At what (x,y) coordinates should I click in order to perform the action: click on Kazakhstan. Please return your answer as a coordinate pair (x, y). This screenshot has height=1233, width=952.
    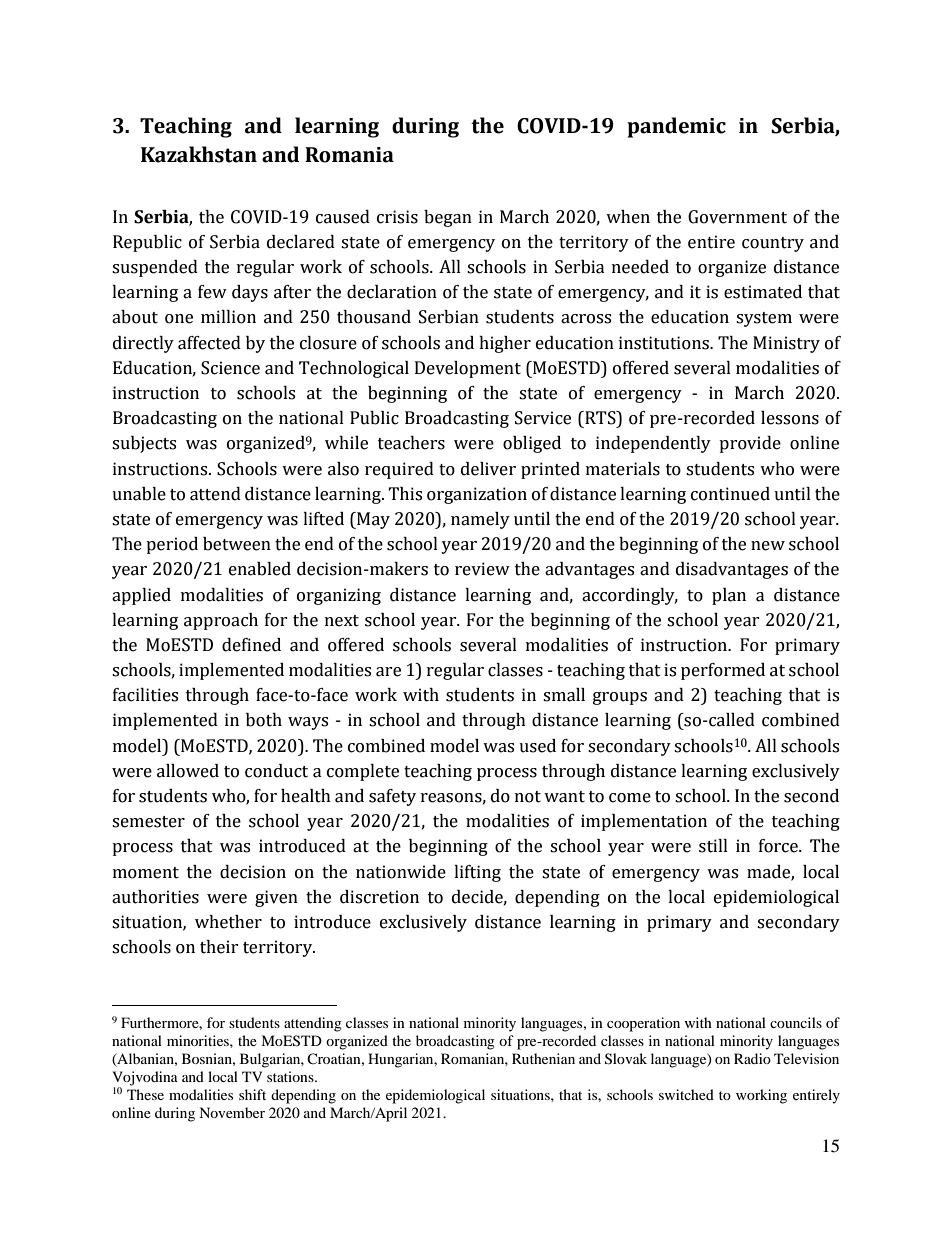
    Looking at the image, I should click on (199, 154).
